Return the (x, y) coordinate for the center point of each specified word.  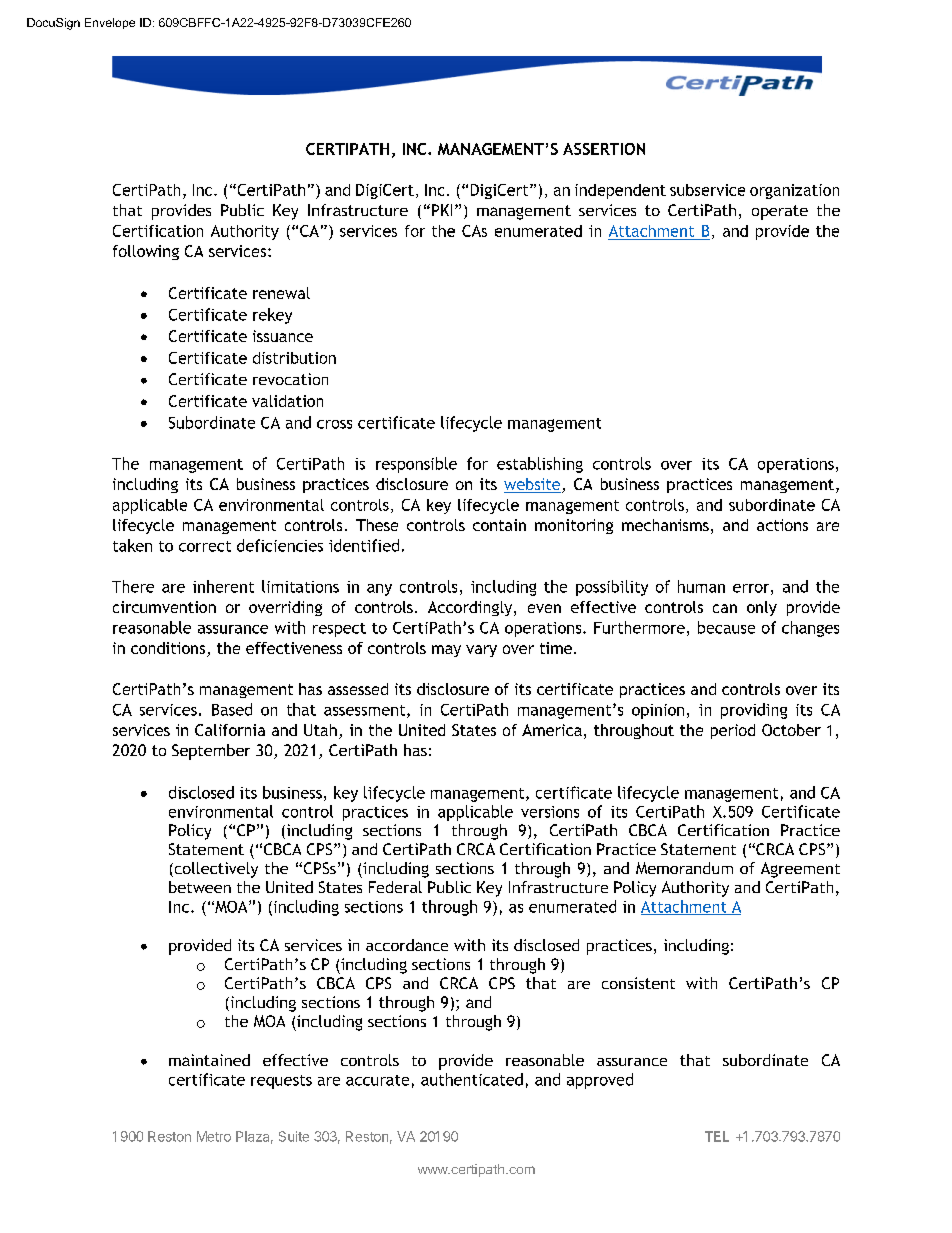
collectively (215, 870)
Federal (395, 887)
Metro (214, 1136)
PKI (440, 210)
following (146, 252)
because (726, 627)
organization (794, 191)
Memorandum (684, 868)
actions (782, 525)
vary (481, 651)
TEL (717, 1136)
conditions (169, 649)
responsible (416, 465)
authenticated (472, 1079)
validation (287, 401)
